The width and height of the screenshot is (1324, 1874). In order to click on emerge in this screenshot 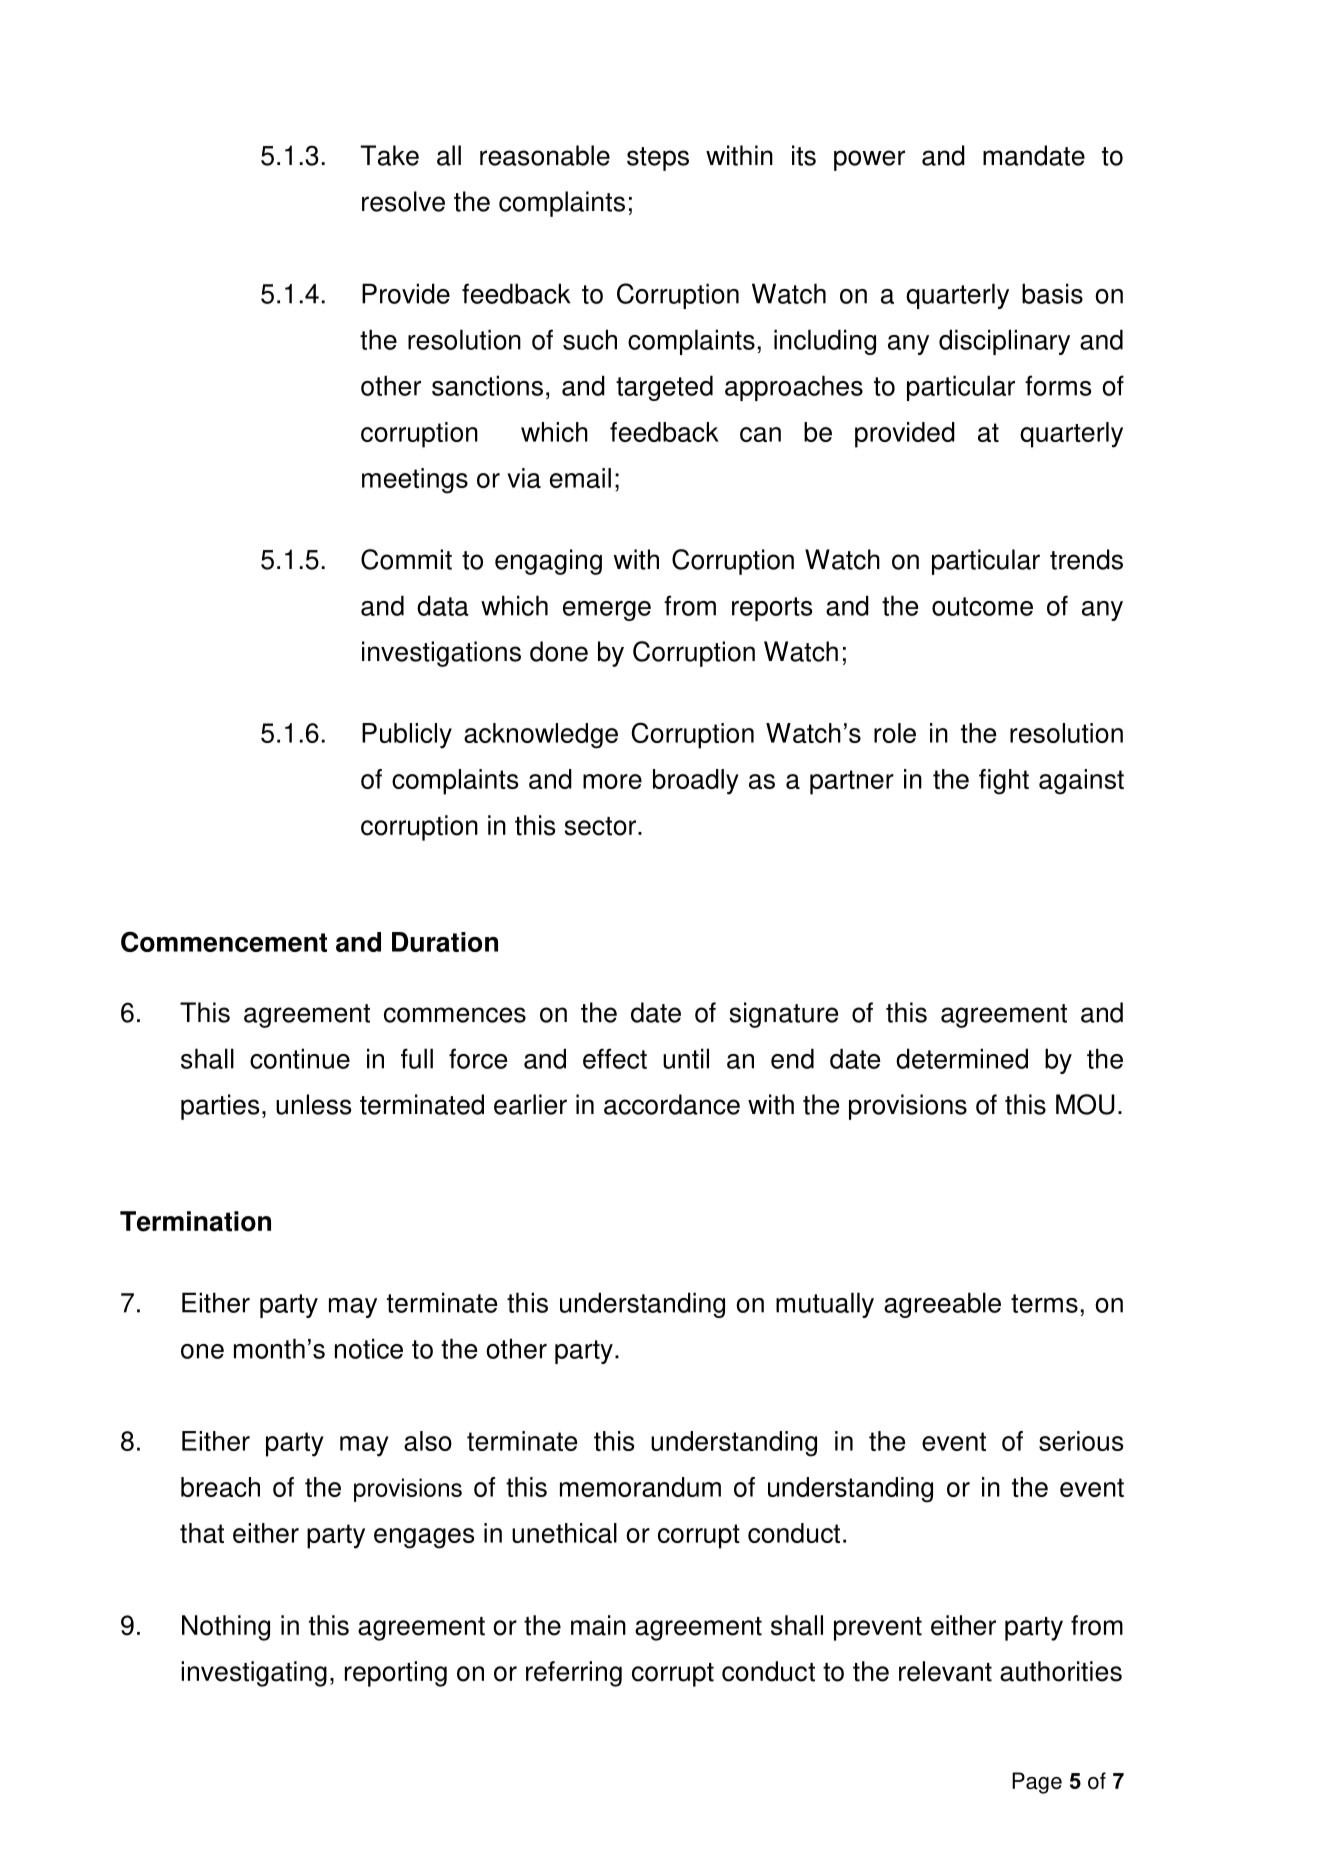, I will do `click(607, 611)`.
